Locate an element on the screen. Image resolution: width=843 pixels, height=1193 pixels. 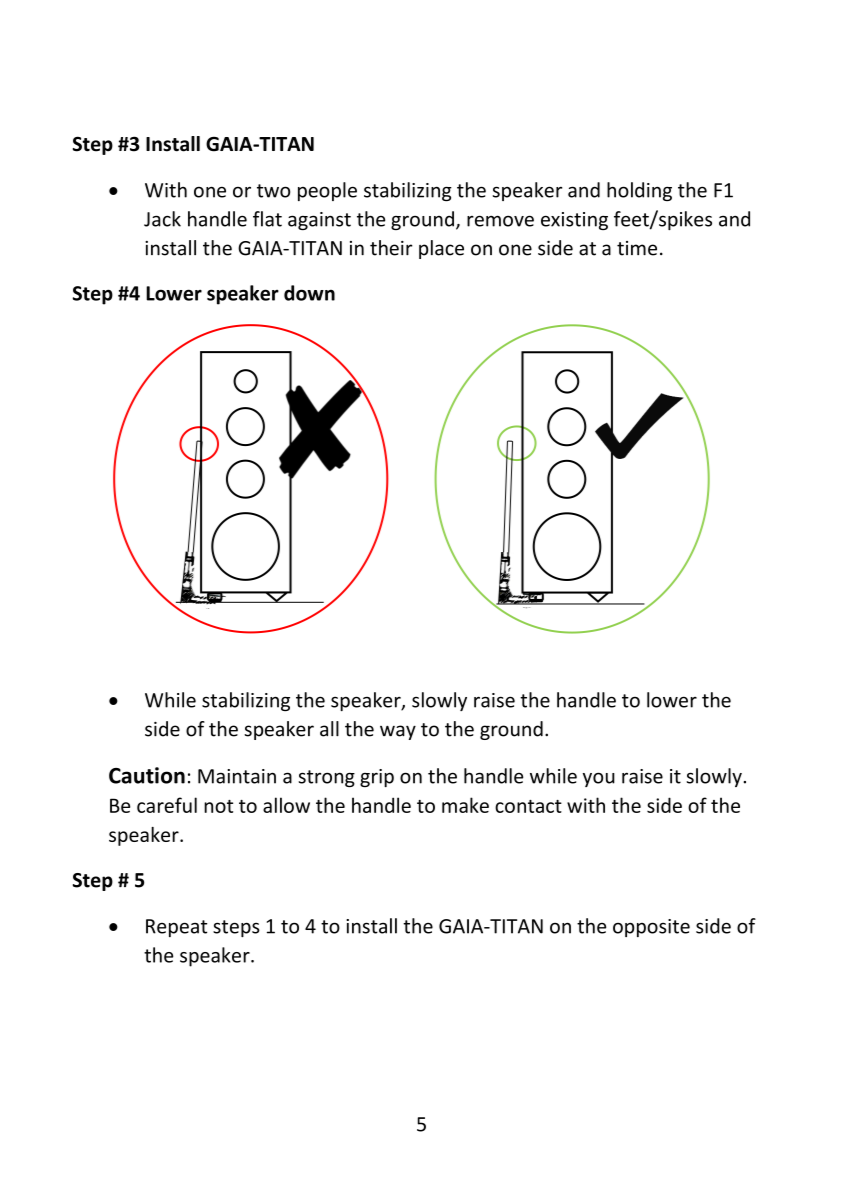
Repeat is located at coordinates (176, 928).
